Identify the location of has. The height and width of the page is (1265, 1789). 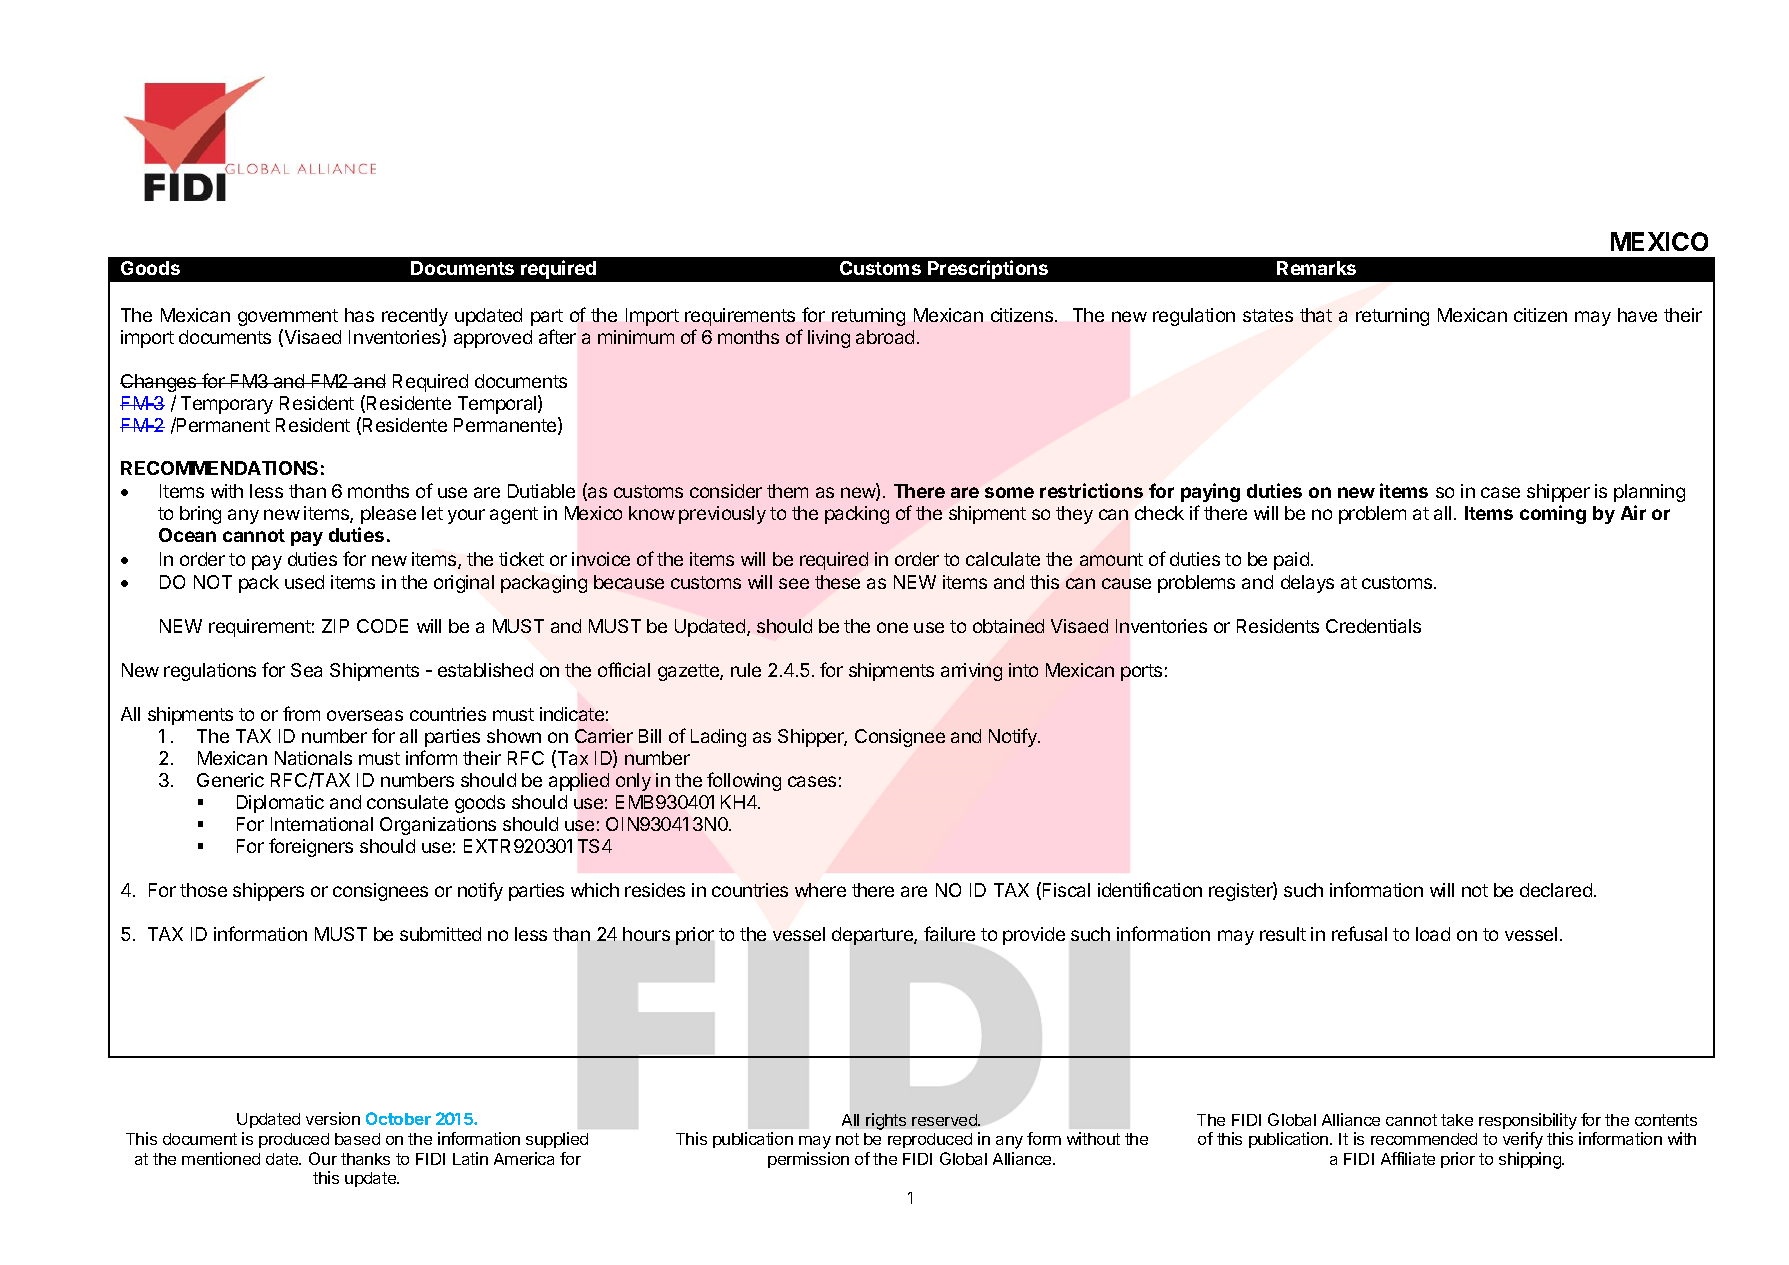
(359, 315).
